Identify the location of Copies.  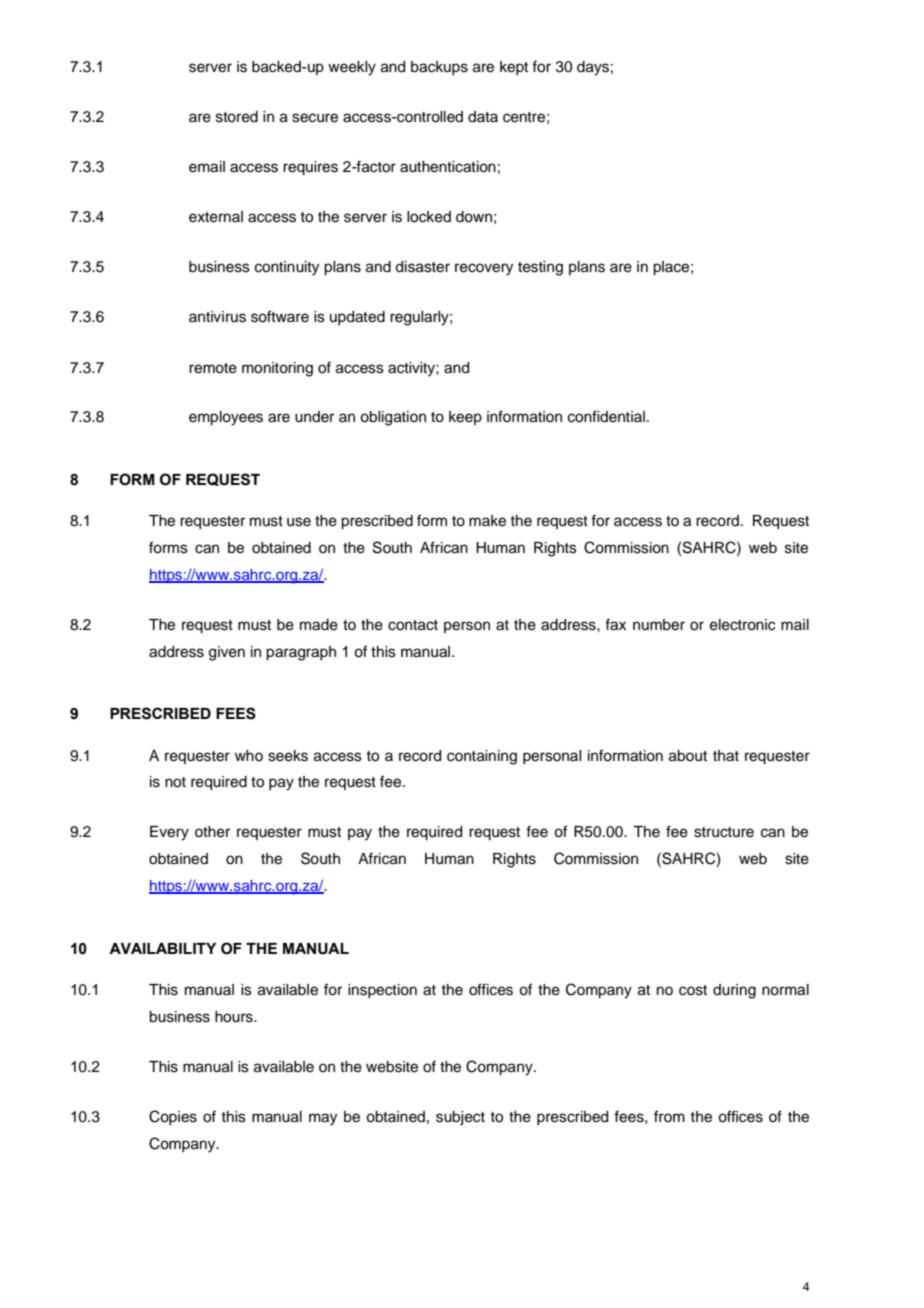
(173, 1117).
